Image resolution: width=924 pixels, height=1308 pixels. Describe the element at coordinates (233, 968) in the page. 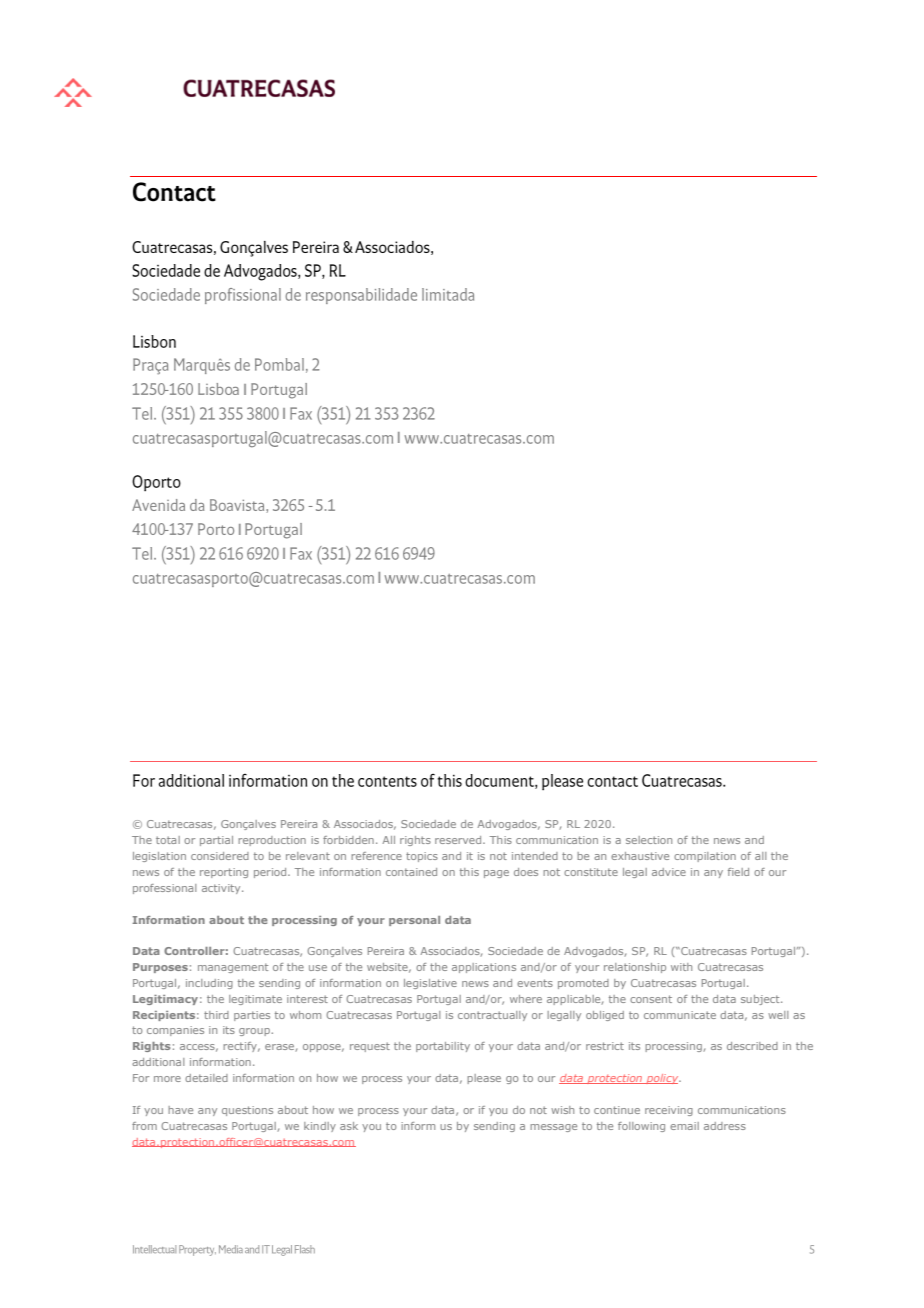

I see `management` at that location.
